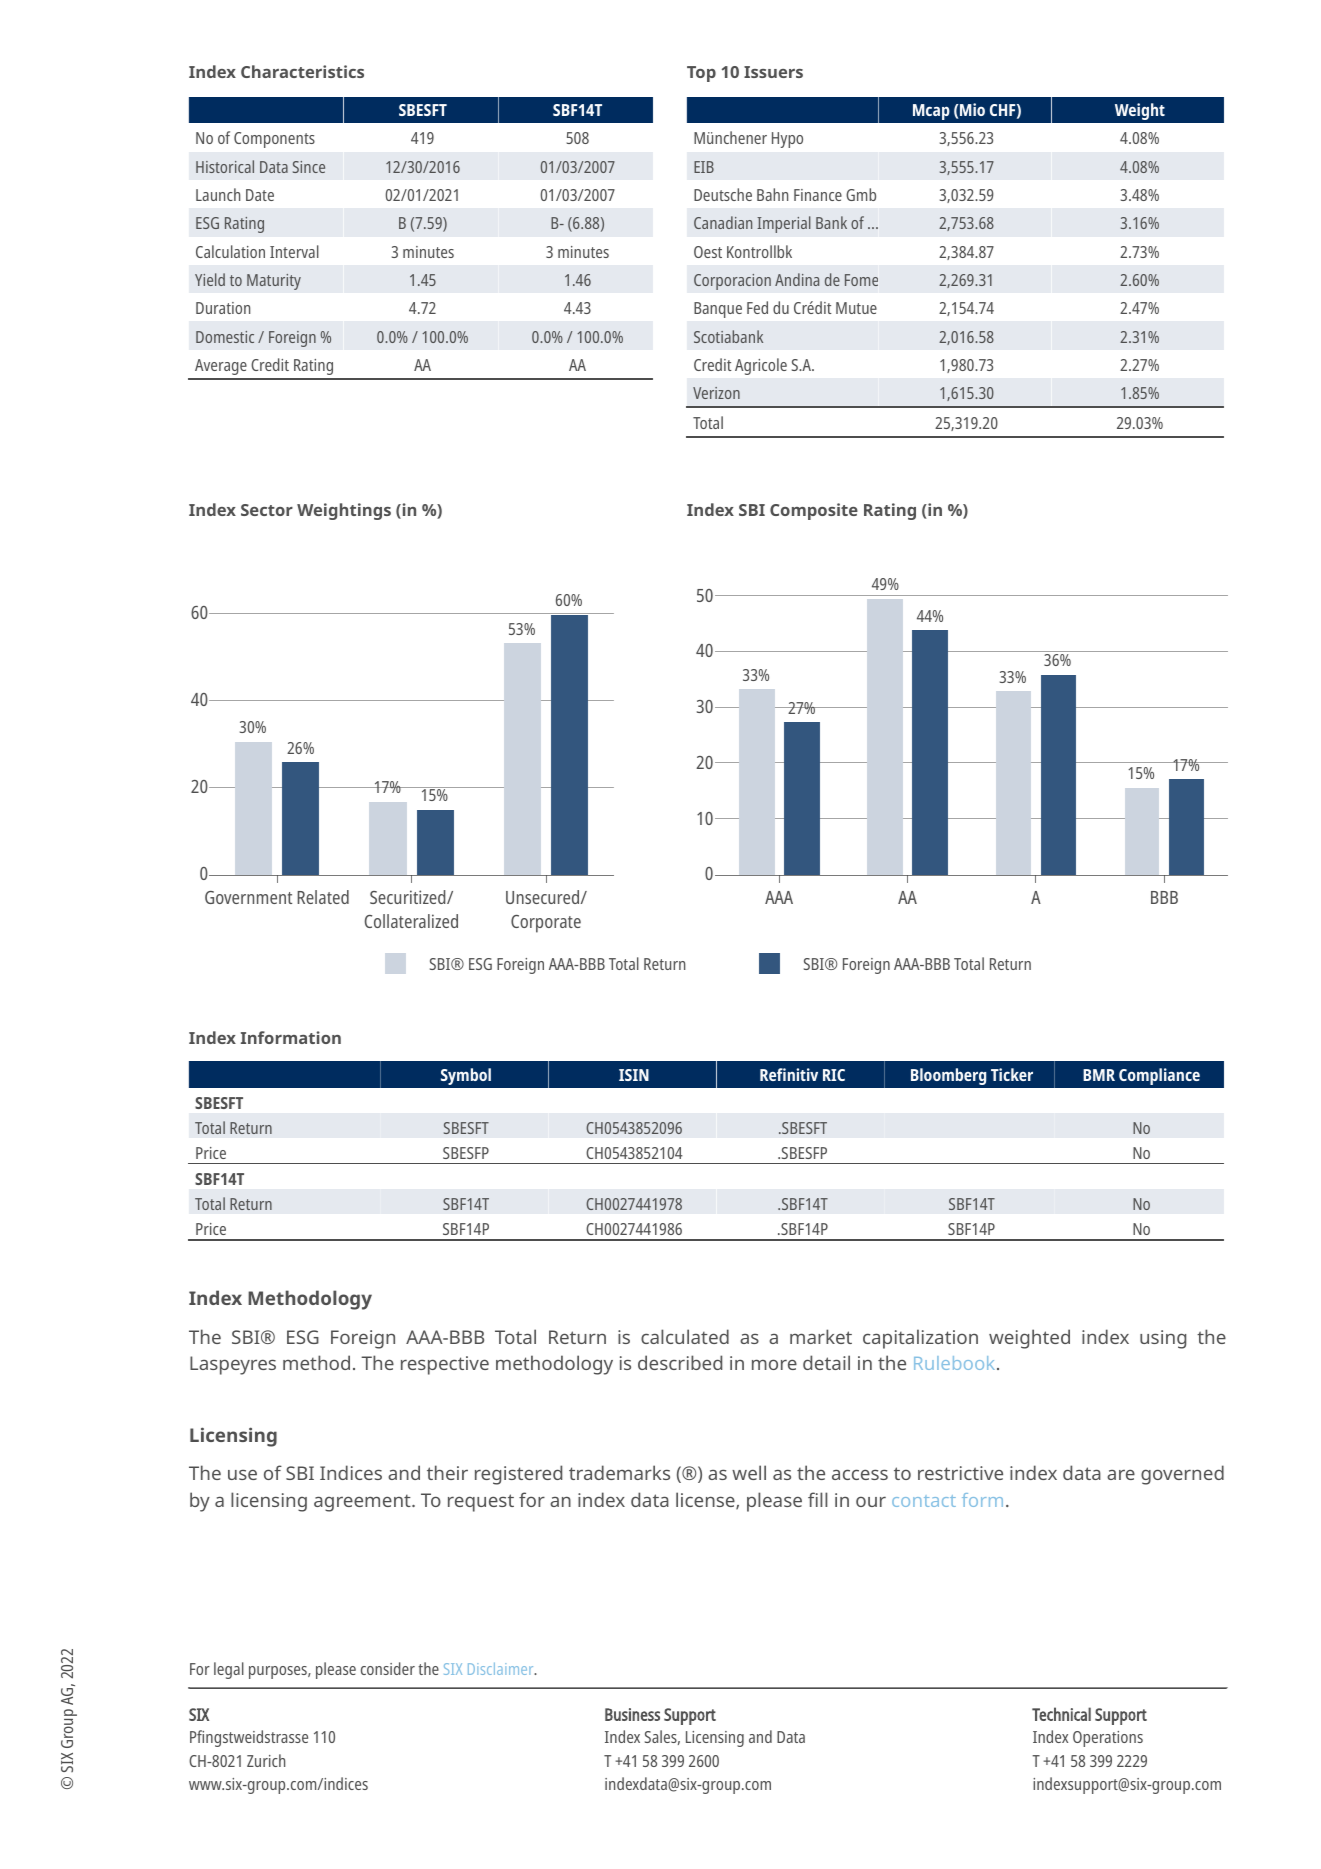 Image resolution: width=1321 pixels, height=1869 pixels. Describe the element at coordinates (814, 511) in the screenshot. I see `Composite` at that location.
